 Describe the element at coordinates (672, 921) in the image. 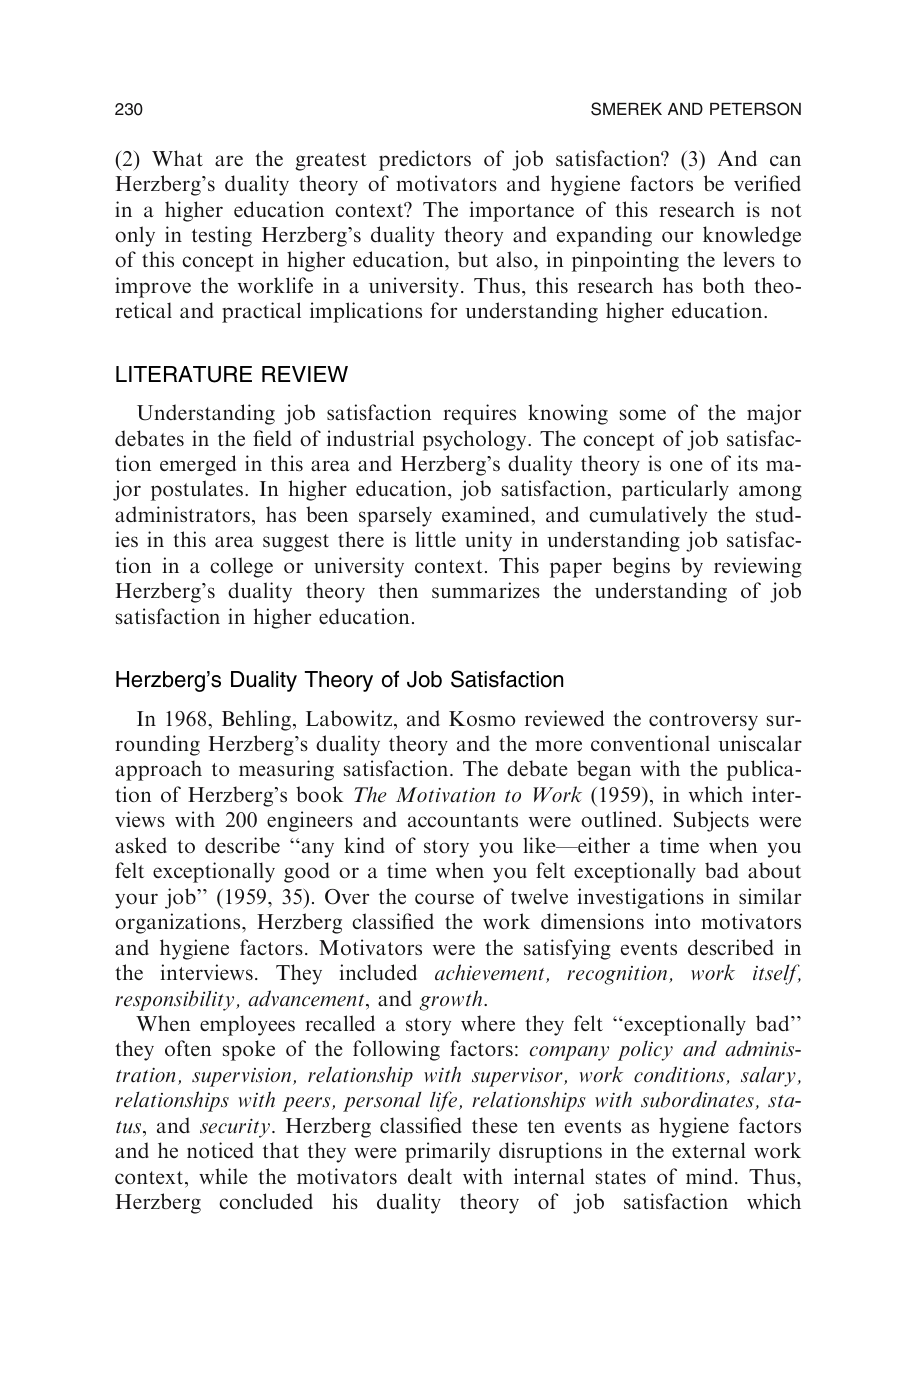

I see `into` at that location.
